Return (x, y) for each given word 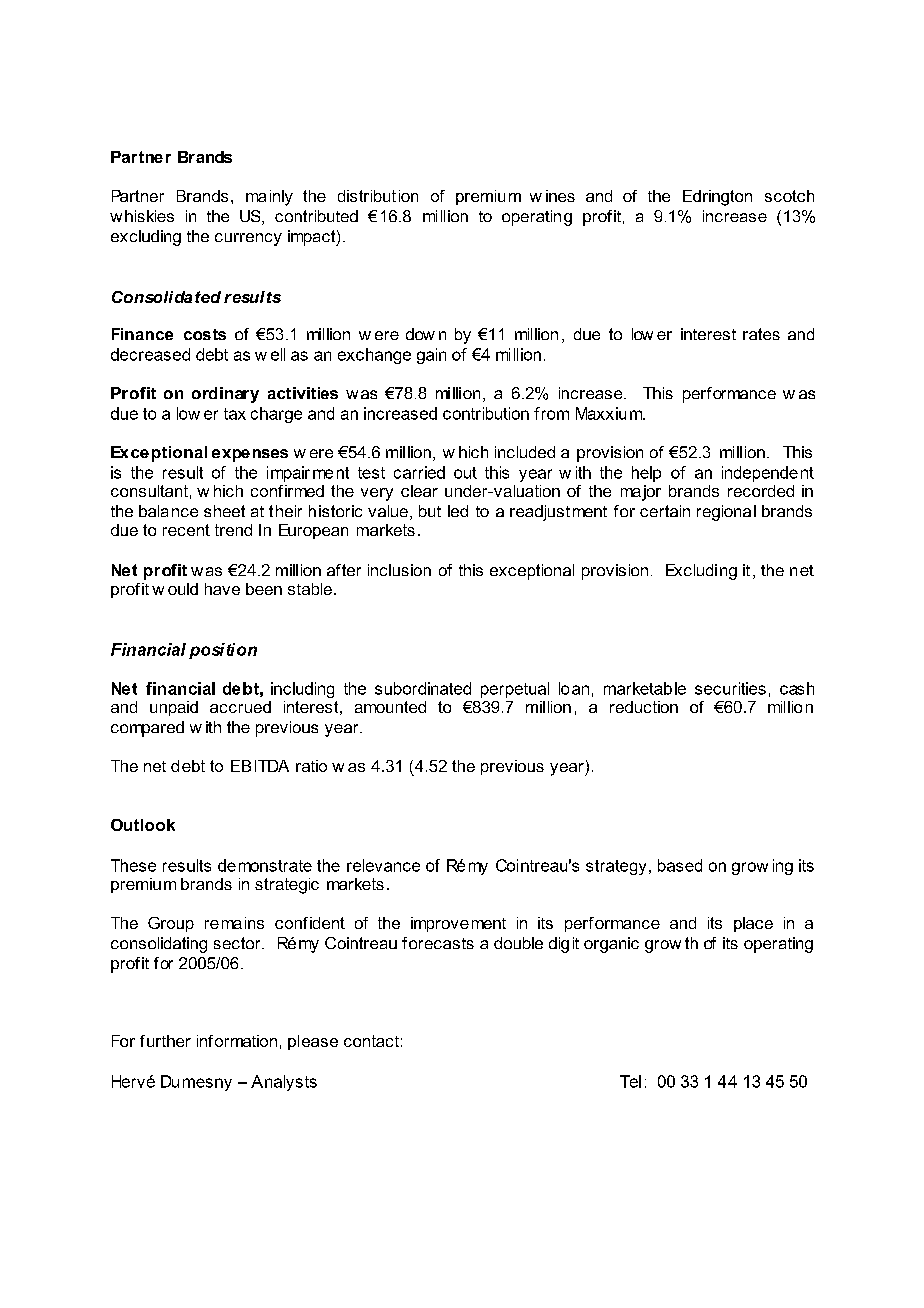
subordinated (423, 688)
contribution (486, 413)
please (313, 1042)
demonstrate (265, 865)
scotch (789, 196)
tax (235, 414)
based (680, 865)
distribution (378, 196)
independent (768, 474)
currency (248, 239)
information (237, 1041)
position (223, 651)
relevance (383, 865)
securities (730, 688)
